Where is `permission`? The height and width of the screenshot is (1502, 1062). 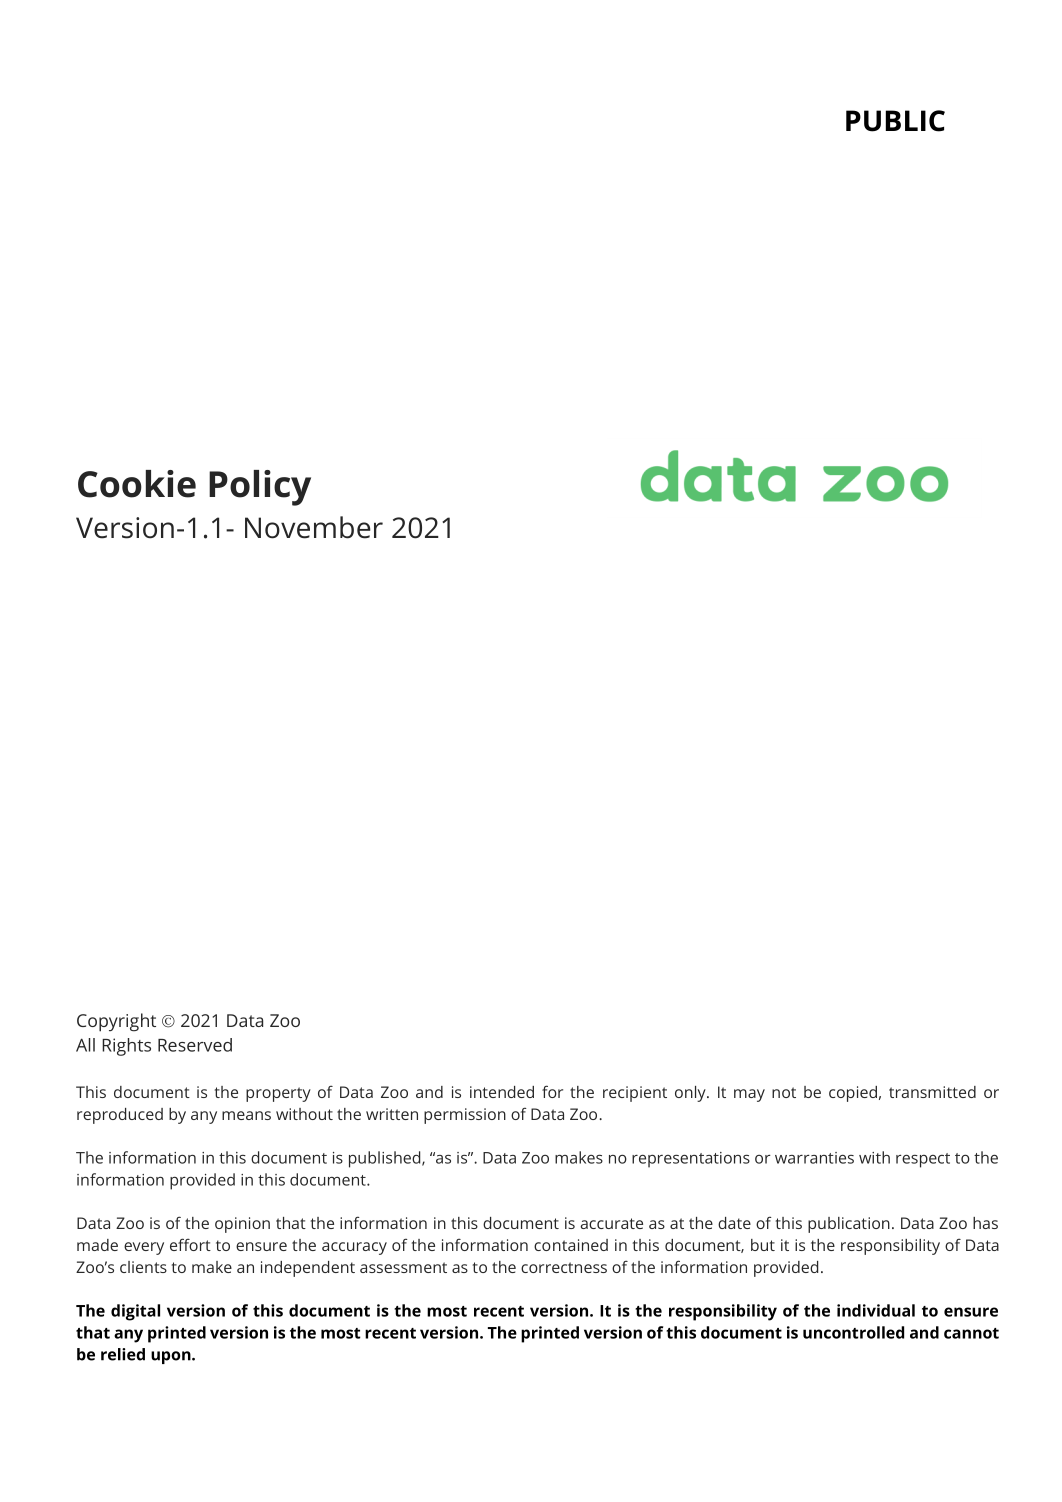 permission is located at coordinates (465, 1116).
